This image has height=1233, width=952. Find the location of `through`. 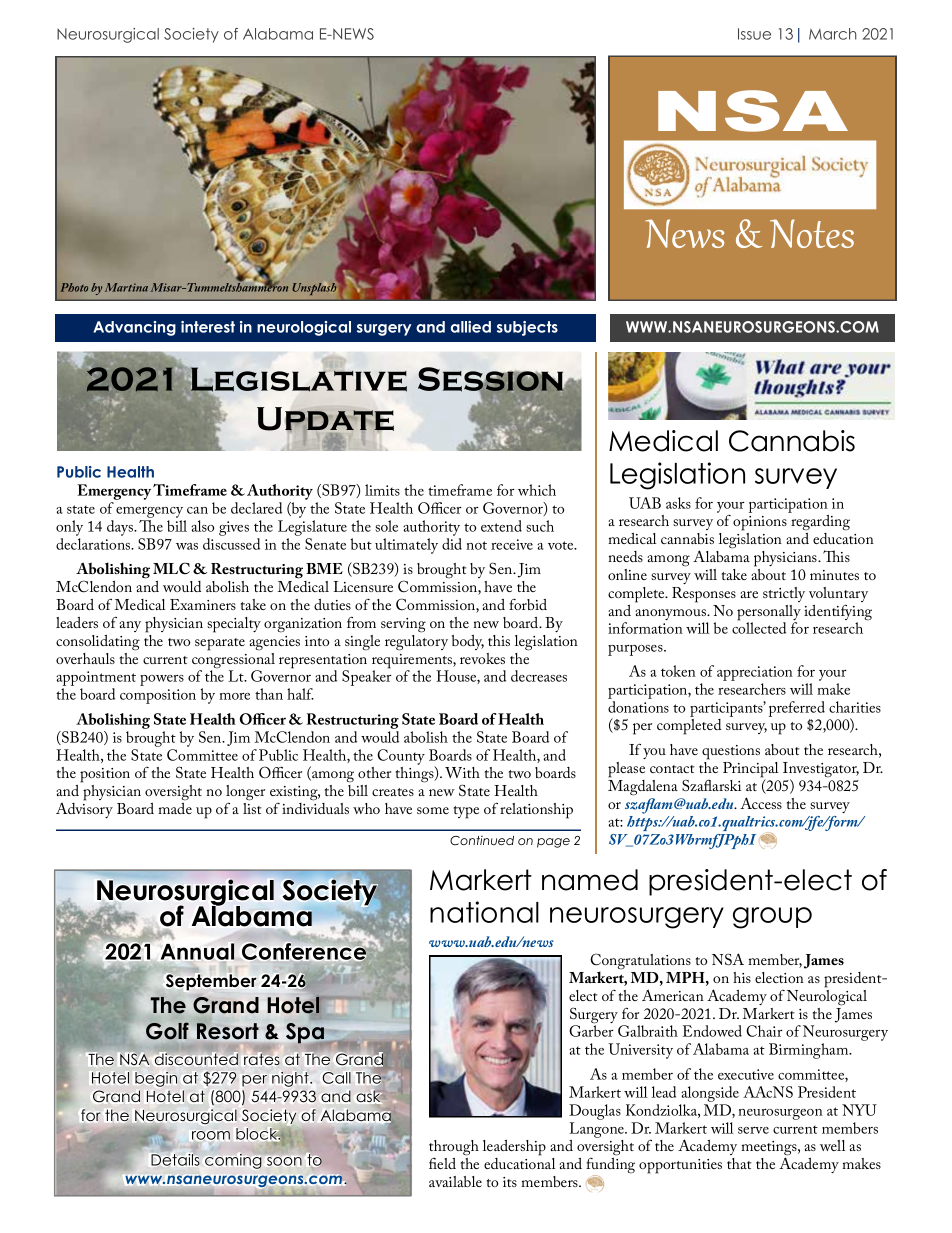

through is located at coordinates (454, 1148).
